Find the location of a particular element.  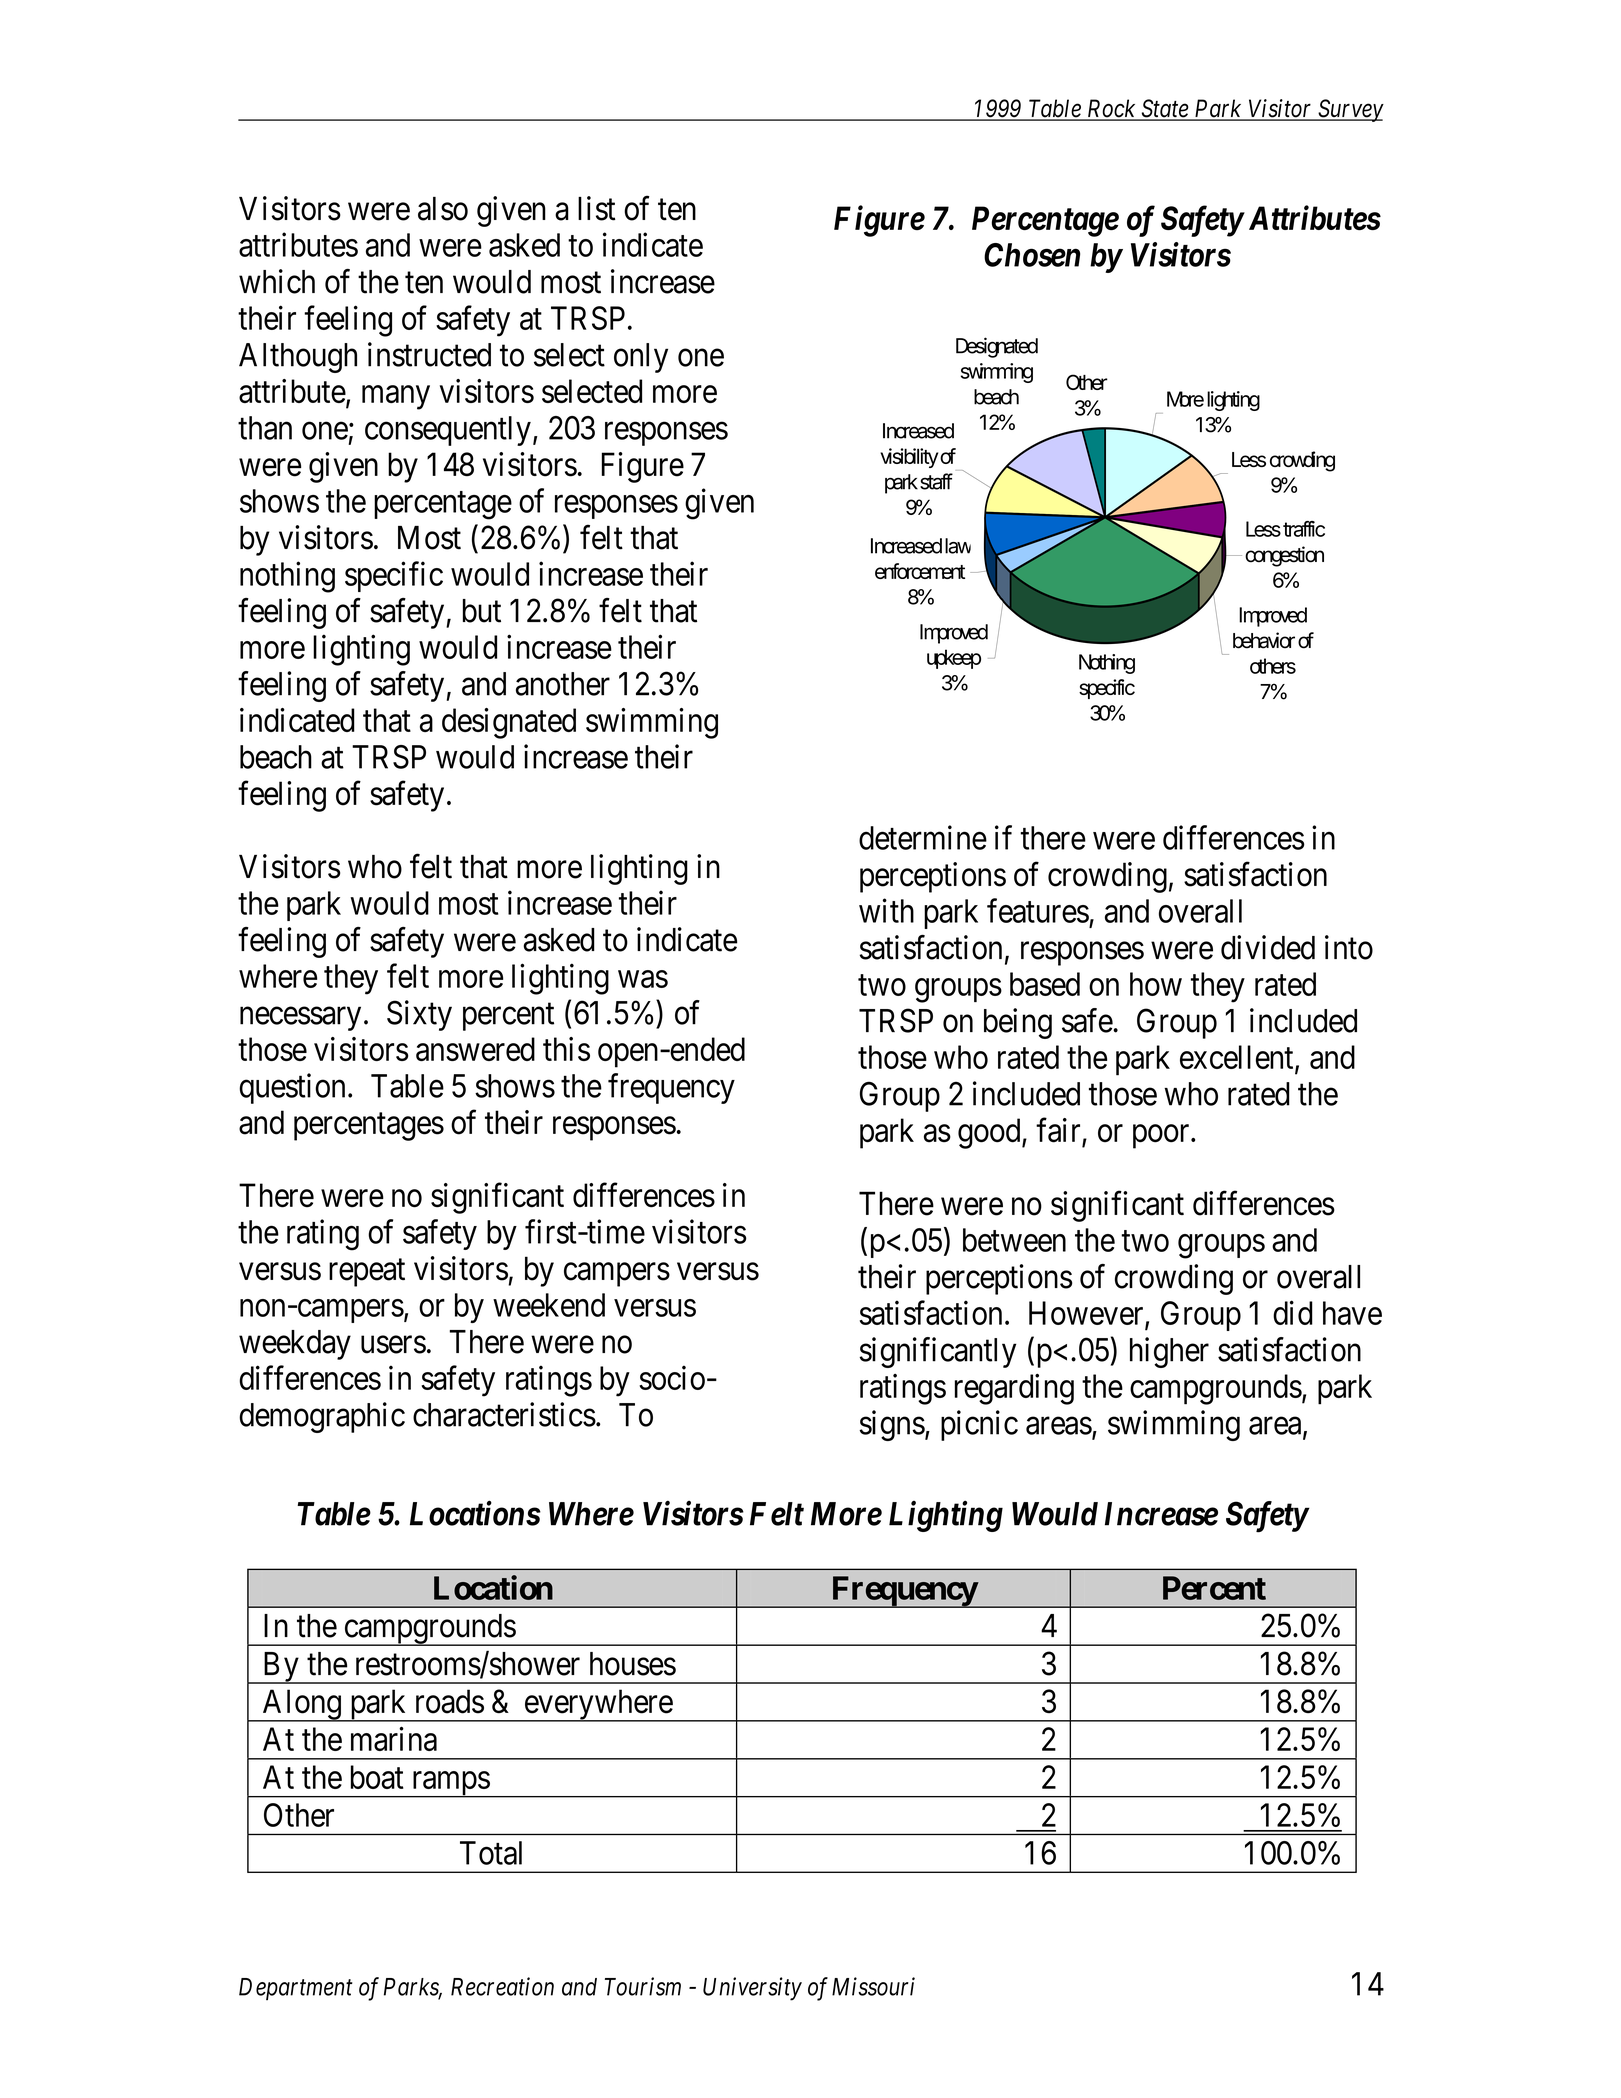

Missouri is located at coordinates (873, 1986).
